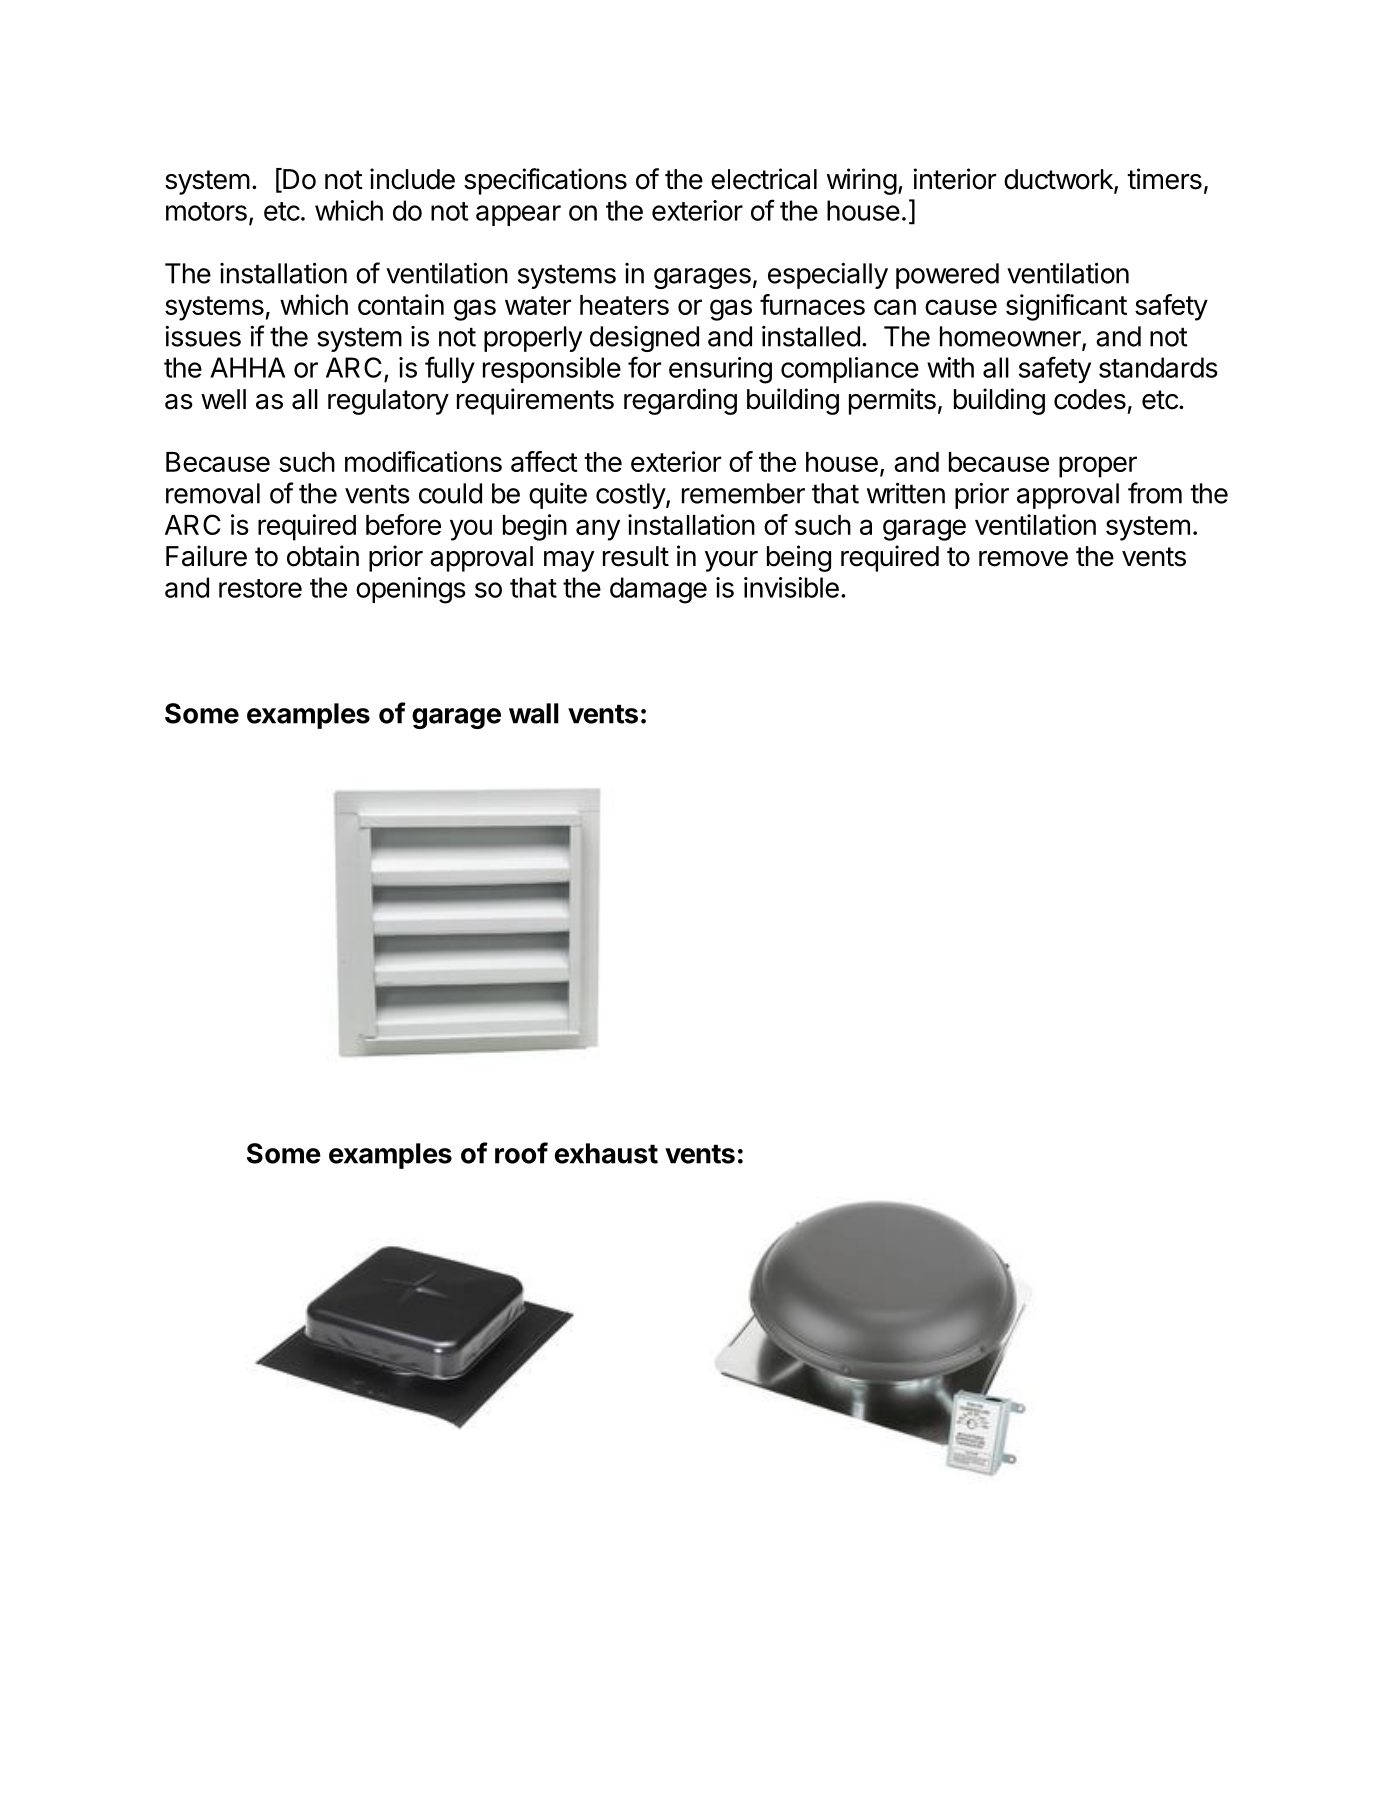 The width and height of the screenshot is (1393, 1803). Describe the element at coordinates (260, 588) in the screenshot. I see `restore` at that location.
